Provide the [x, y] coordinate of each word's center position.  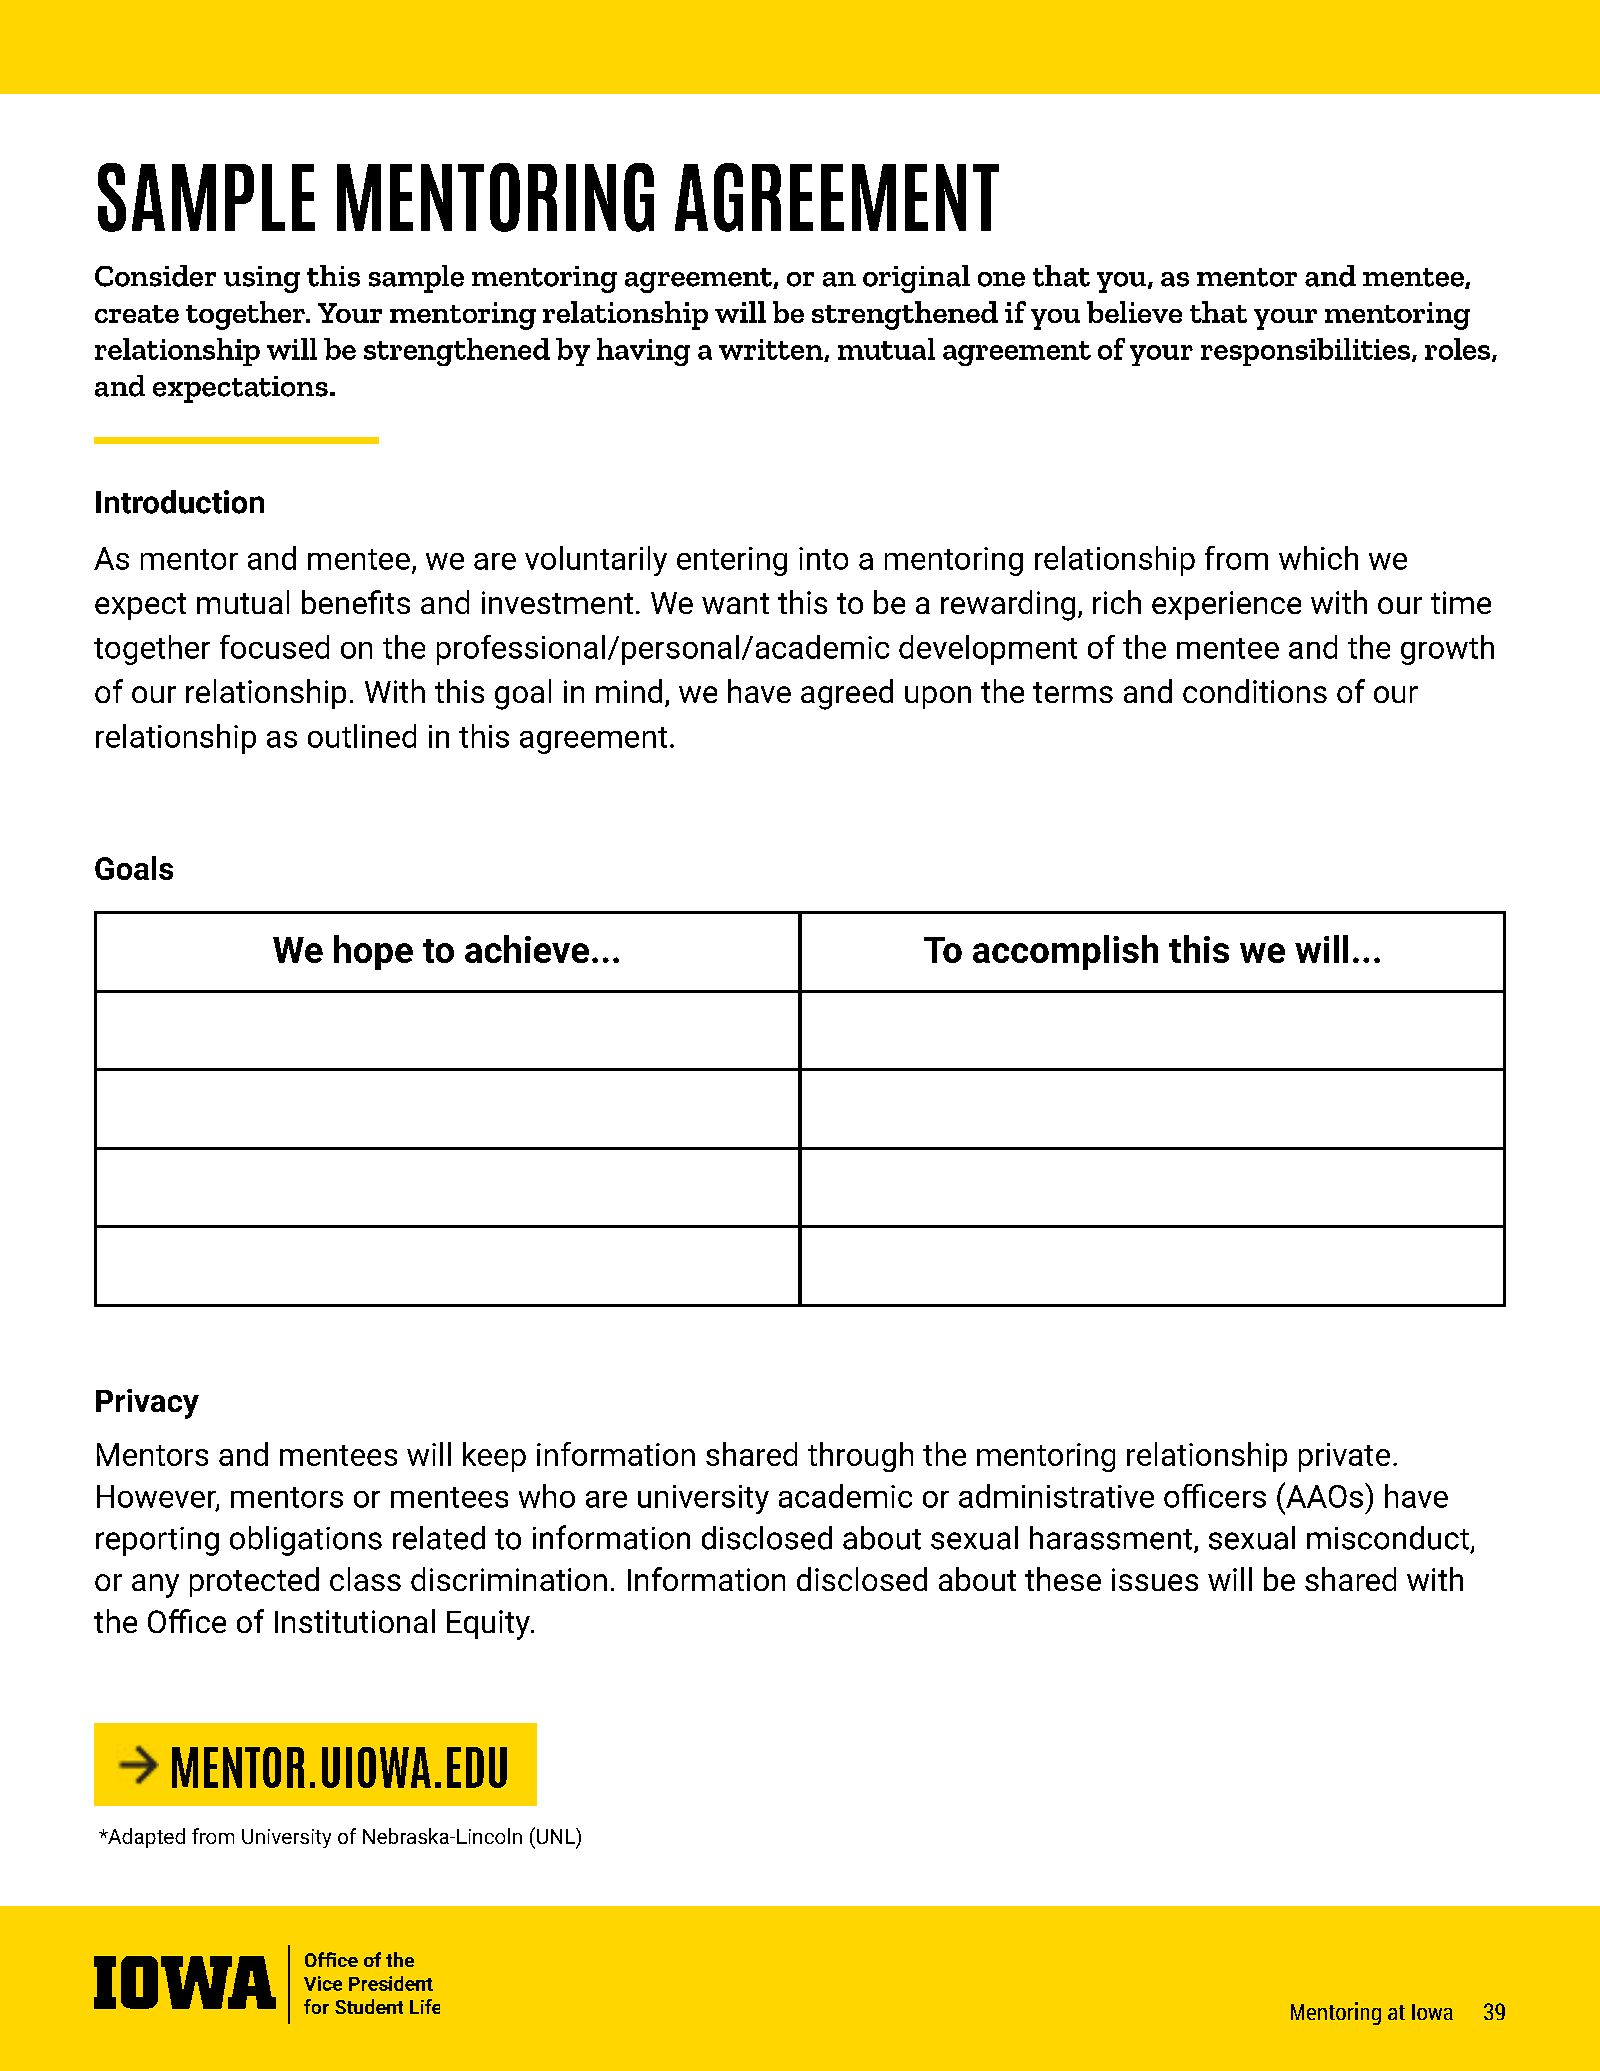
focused [274, 647]
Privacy [147, 1404]
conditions [1255, 691]
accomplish [1065, 952]
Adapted [145, 1838]
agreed [847, 694]
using [262, 279]
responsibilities [1307, 352]
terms [1073, 692]
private [1344, 1457]
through [860, 1457]
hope [373, 952]
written [772, 350]
